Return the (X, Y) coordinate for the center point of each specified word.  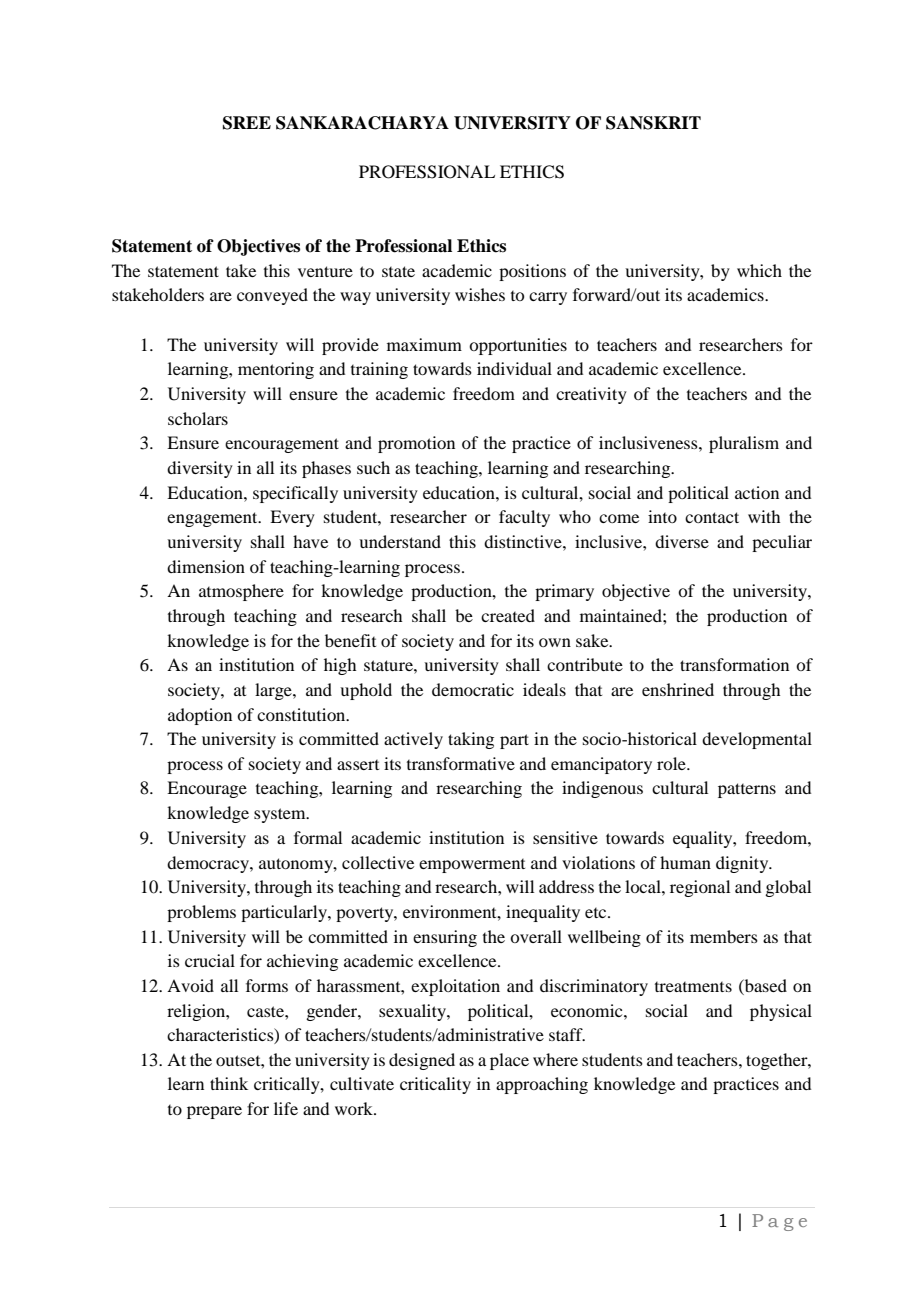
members (724, 936)
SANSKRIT (653, 123)
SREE (247, 123)
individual (514, 368)
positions (532, 272)
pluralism (744, 444)
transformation (734, 664)
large (274, 691)
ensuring (445, 938)
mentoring (276, 370)
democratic (473, 689)
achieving (302, 962)
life (286, 1108)
